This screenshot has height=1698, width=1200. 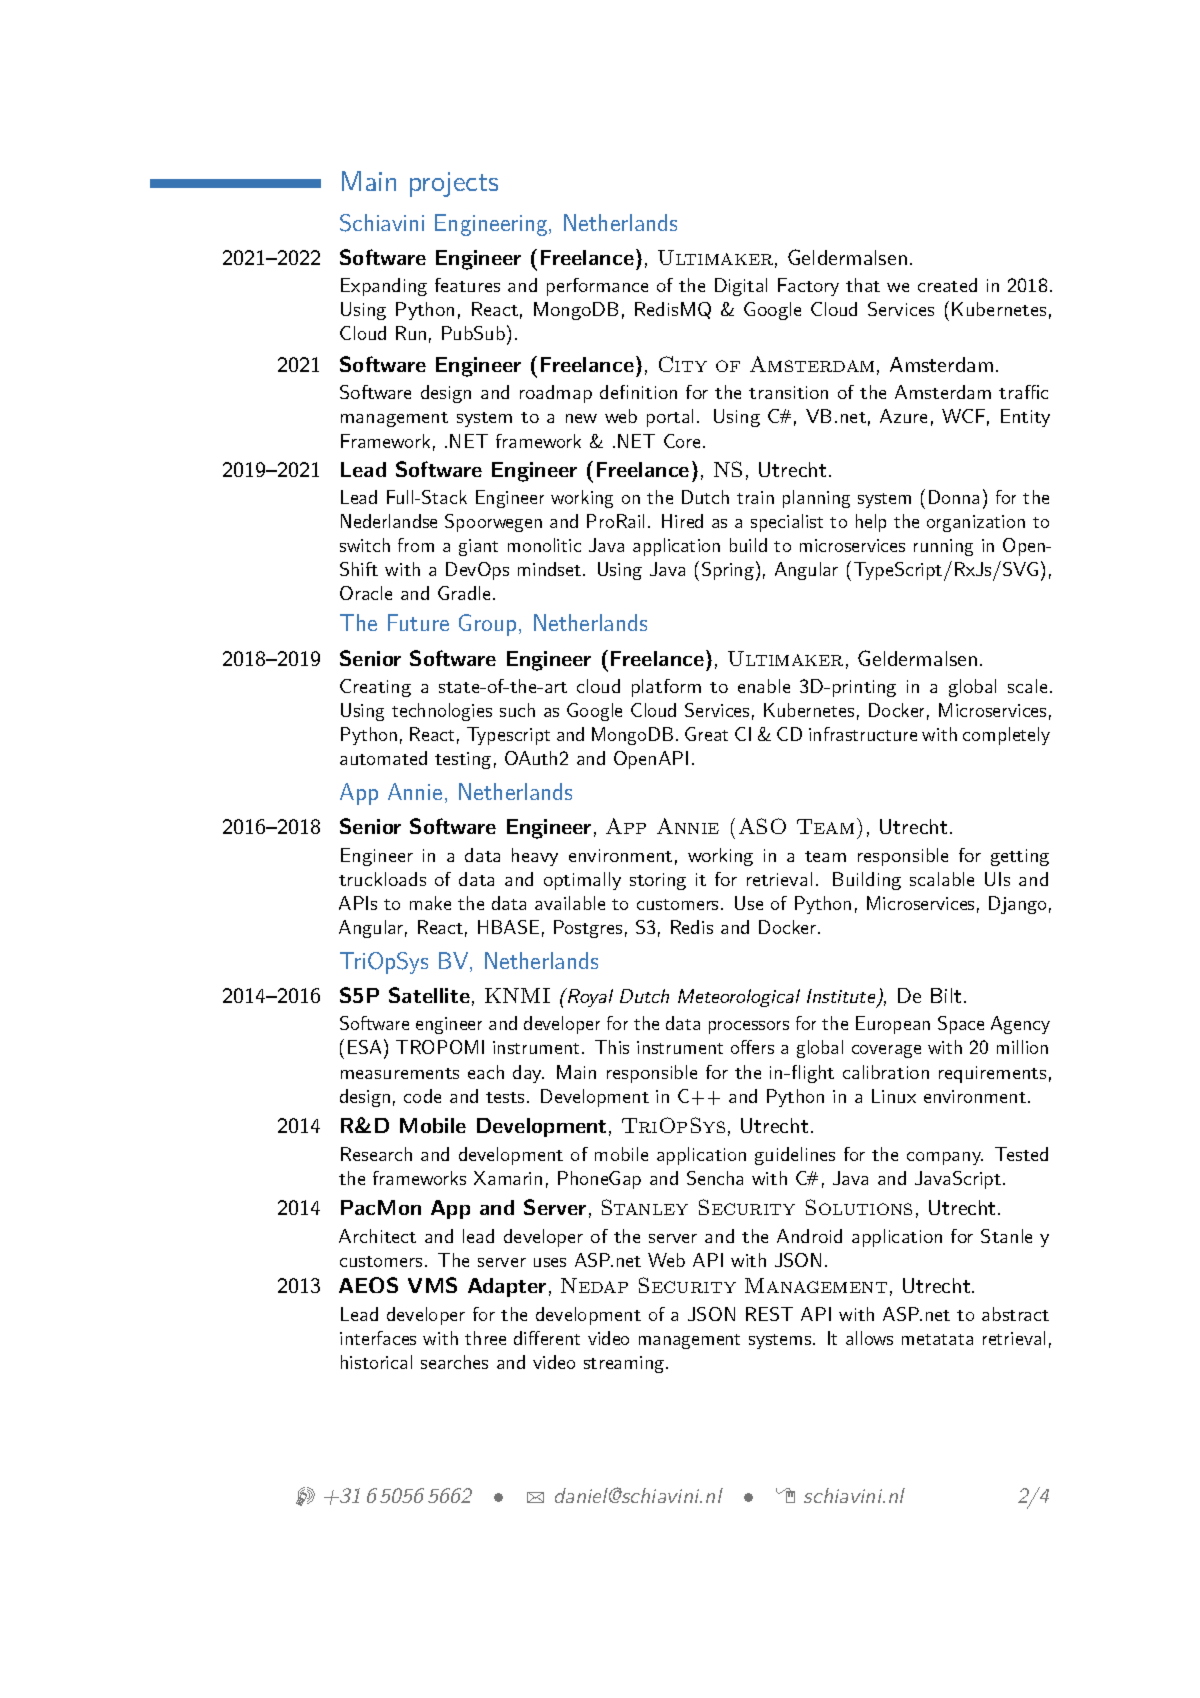 I want to click on running, so click(x=943, y=547).
